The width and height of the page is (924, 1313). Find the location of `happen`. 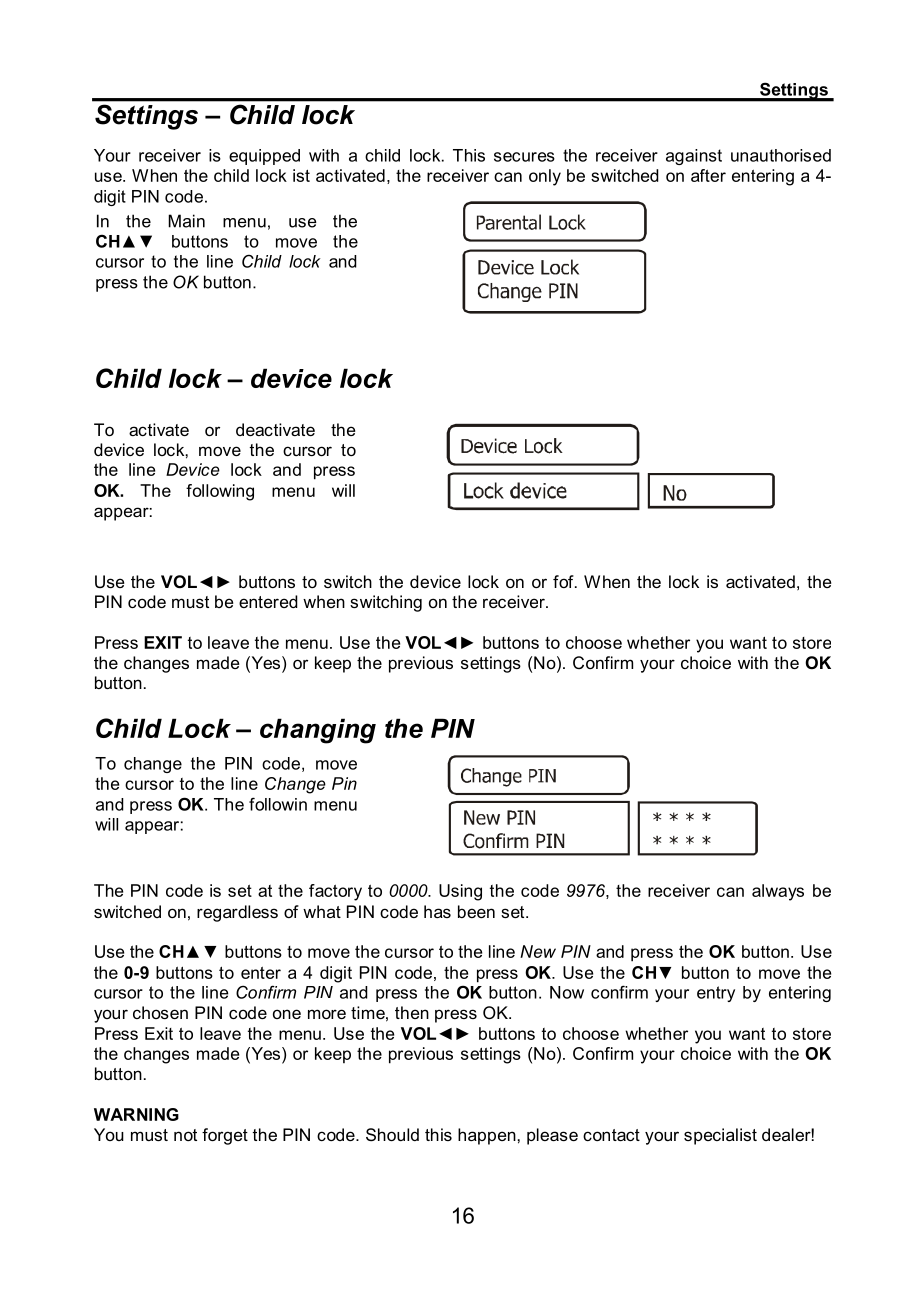

happen is located at coordinates (488, 1136).
